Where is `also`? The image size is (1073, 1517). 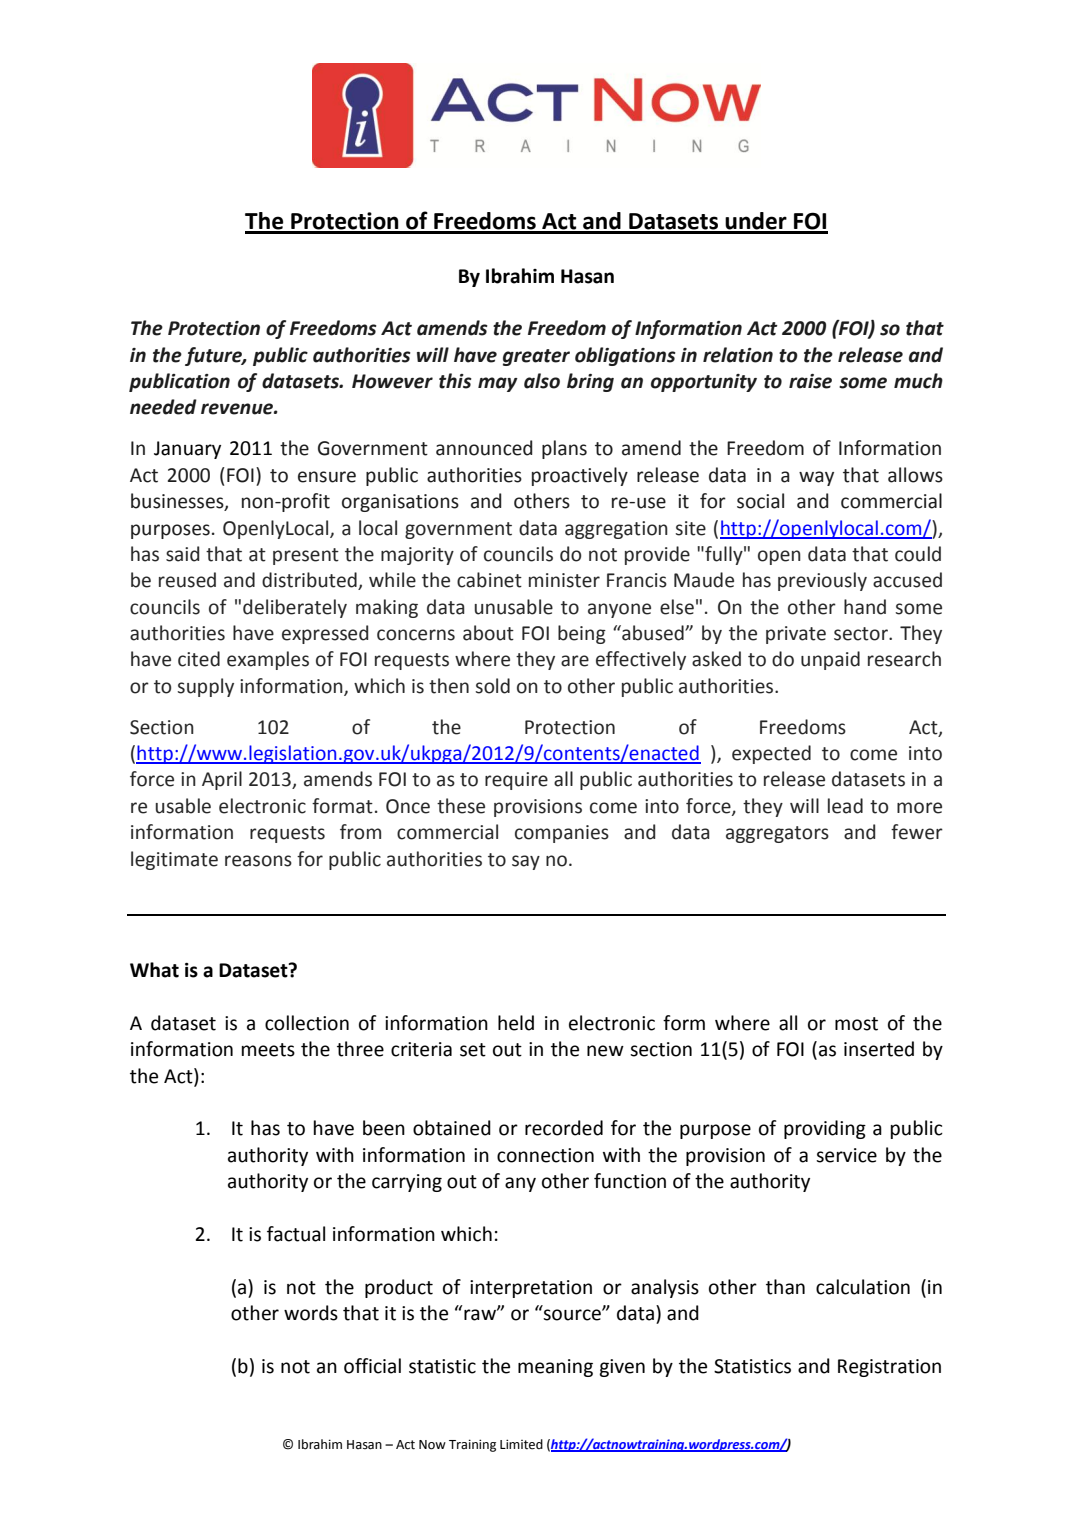 also is located at coordinates (542, 381).
